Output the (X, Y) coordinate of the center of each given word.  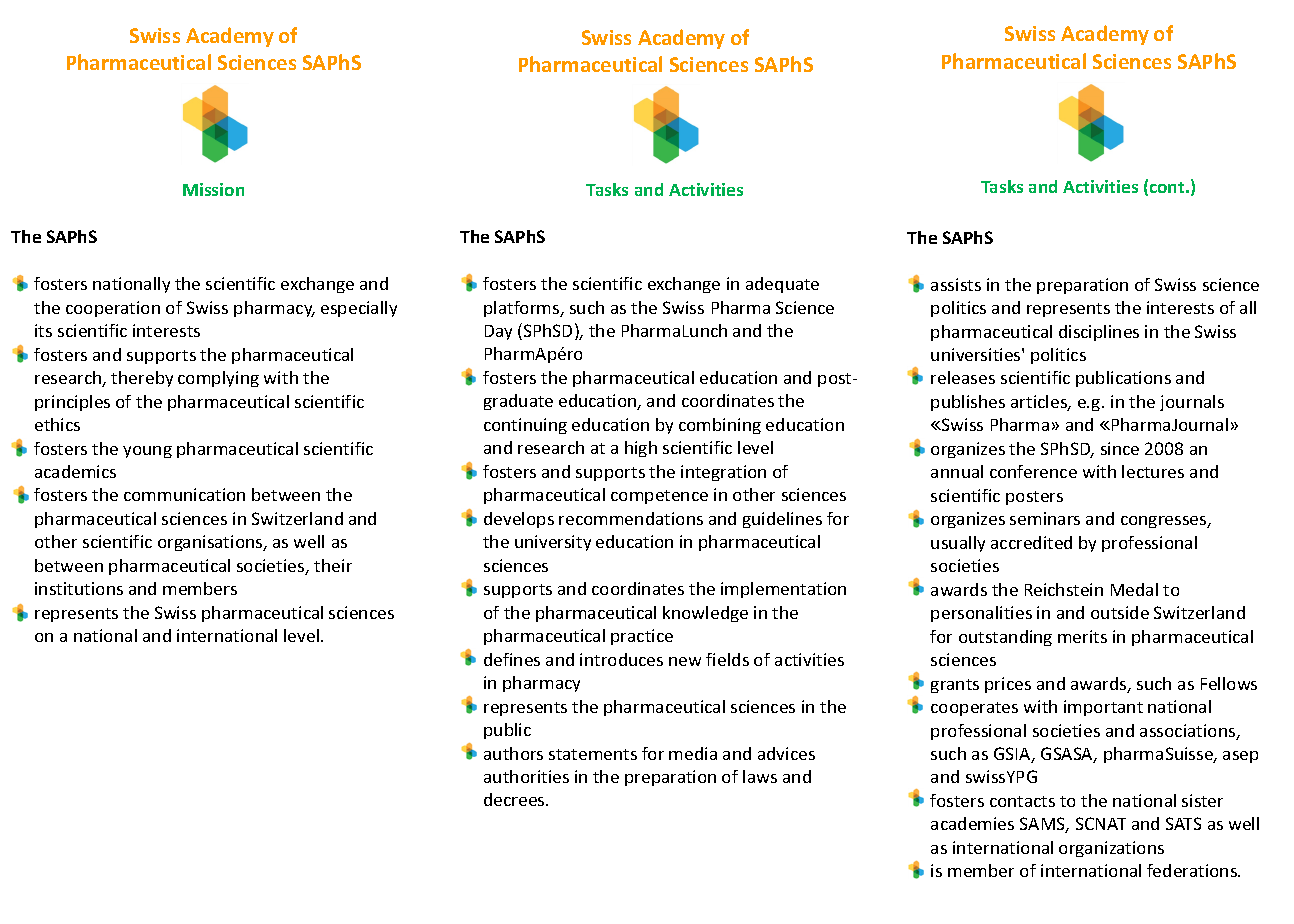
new (685, 661)
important (1103, 708)
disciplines (1099, 333)
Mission (213, 189)
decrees (515, 799)
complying (218, 379)
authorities (526, 776)
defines (512, 659)
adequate (782, 285)
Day (498, 332)
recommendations (631, 518)
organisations (211, 543)
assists (956, 284)
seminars (1045, 518)
